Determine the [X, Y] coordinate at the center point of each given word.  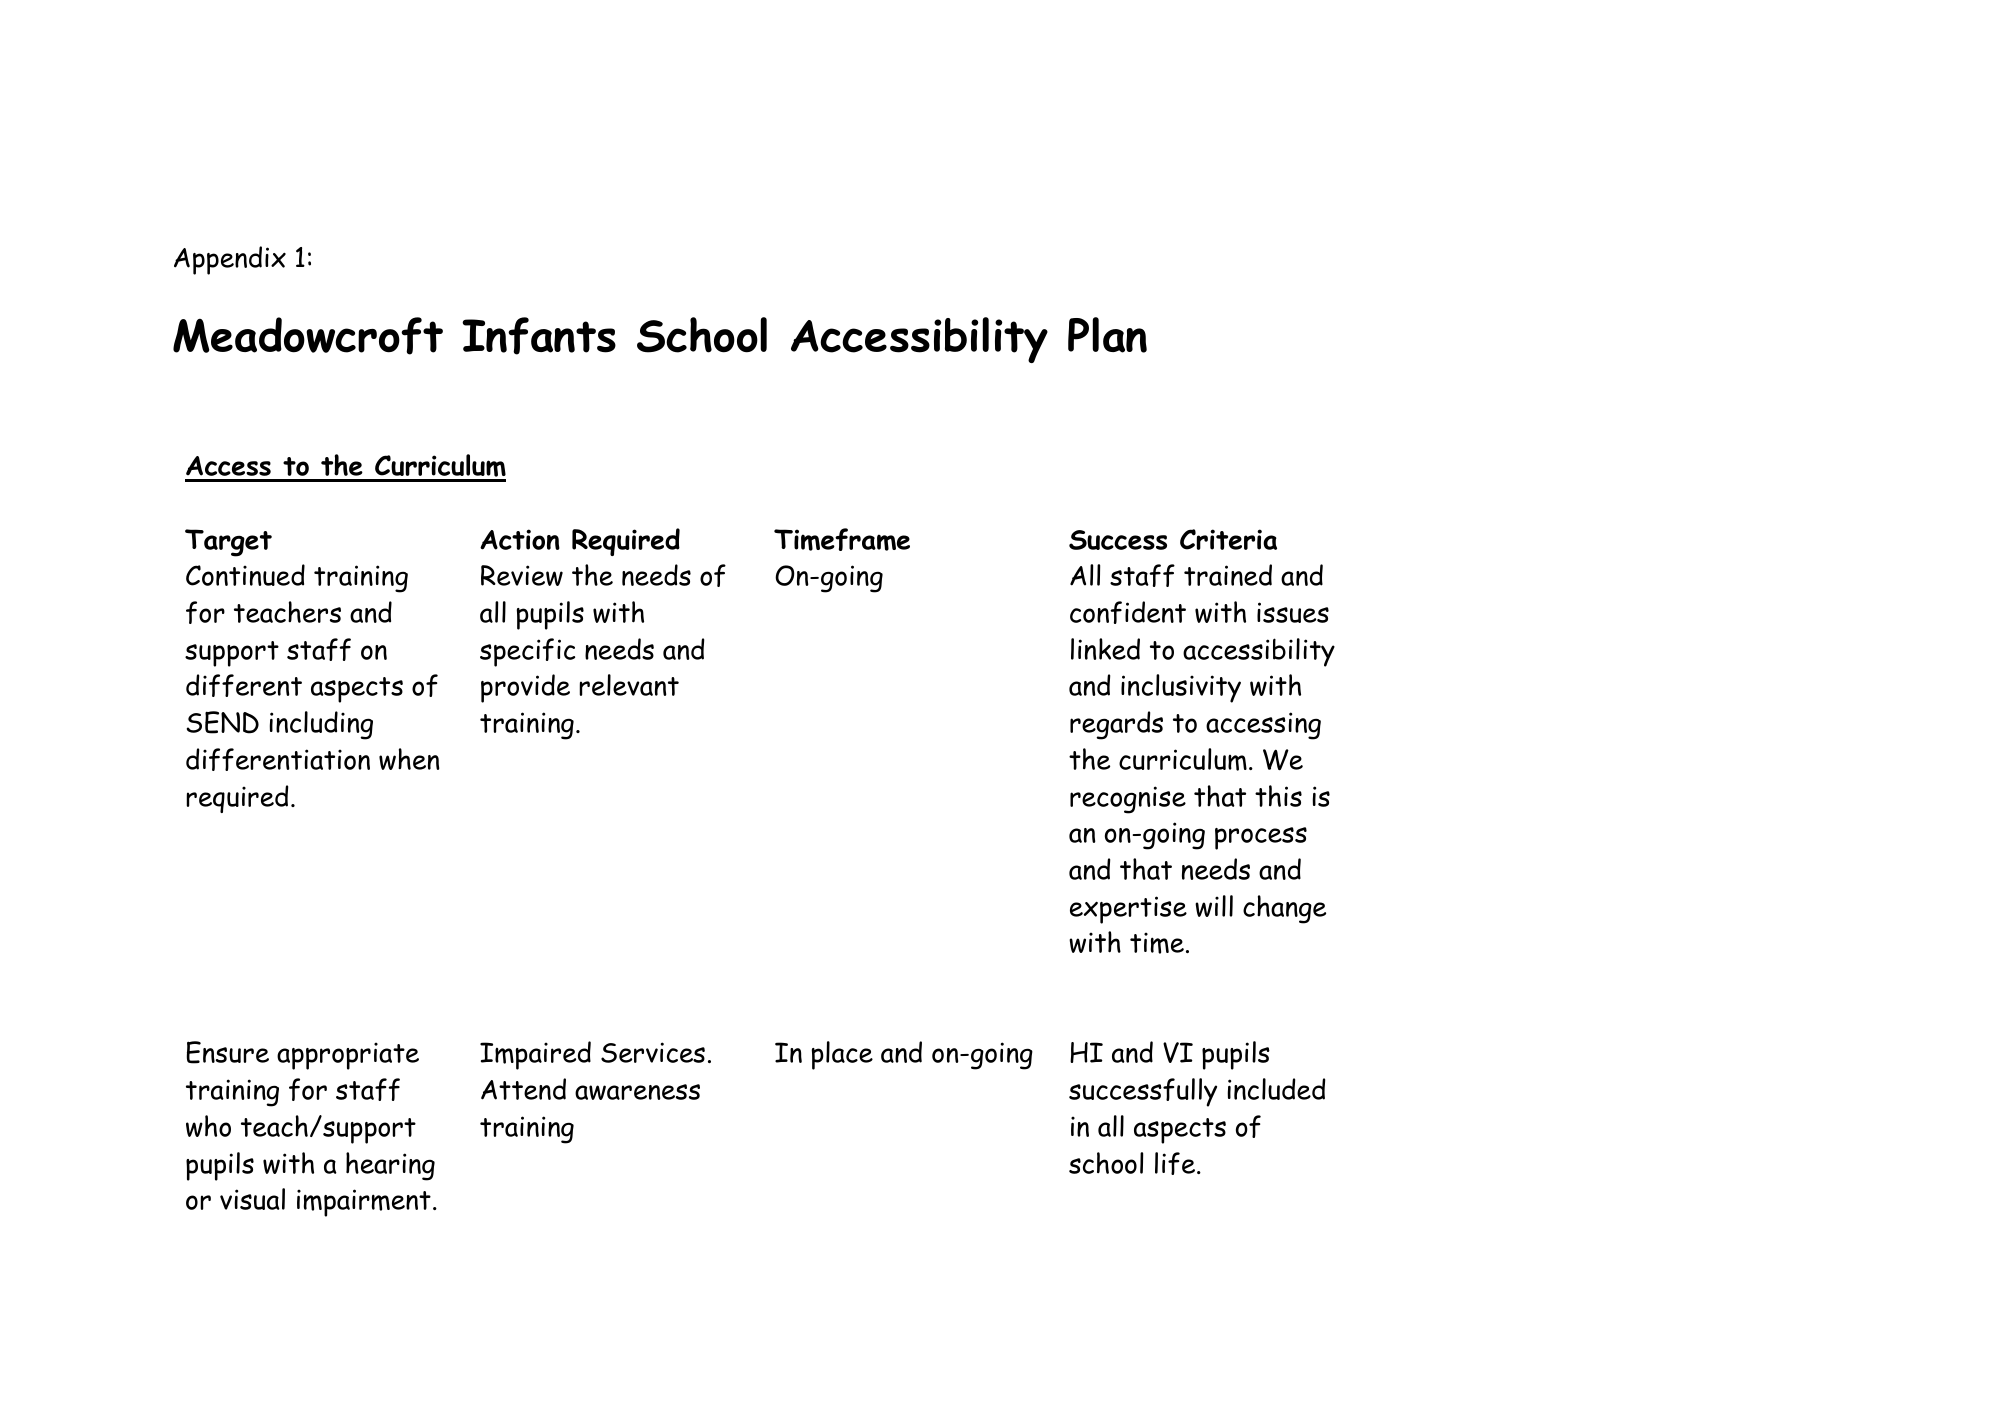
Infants [539, 336]
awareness [637, 1092]
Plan [1107, 335]
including [321, 725]
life [1176, 1163]
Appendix [230, 260]
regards [1116, 725]
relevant [629, 685]
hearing [390, 1166]
